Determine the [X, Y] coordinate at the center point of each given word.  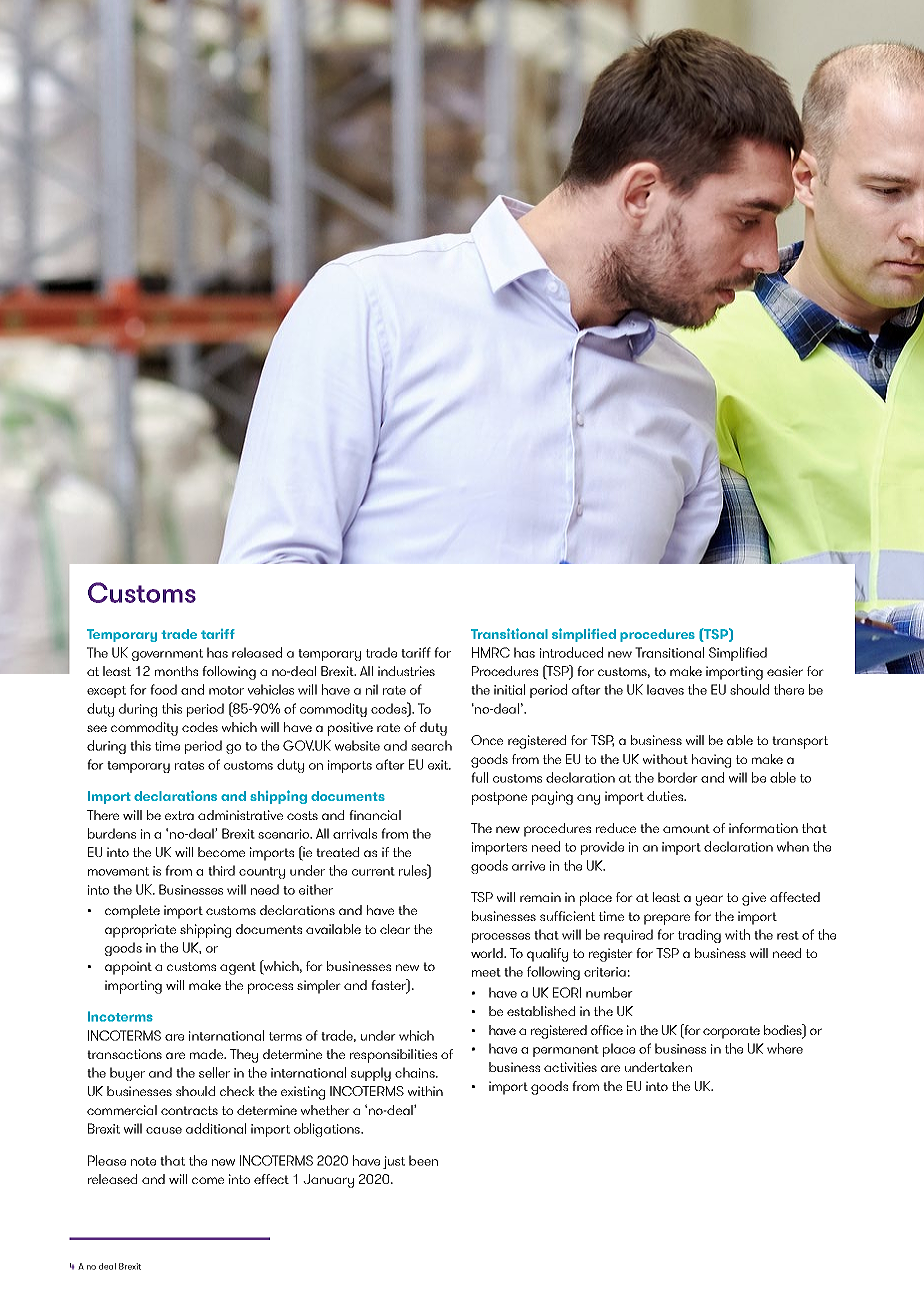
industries [406, 671]
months [176, 671]
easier [785, 671]
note [143, 1161]
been [423, 1160]
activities [570, 1067]
